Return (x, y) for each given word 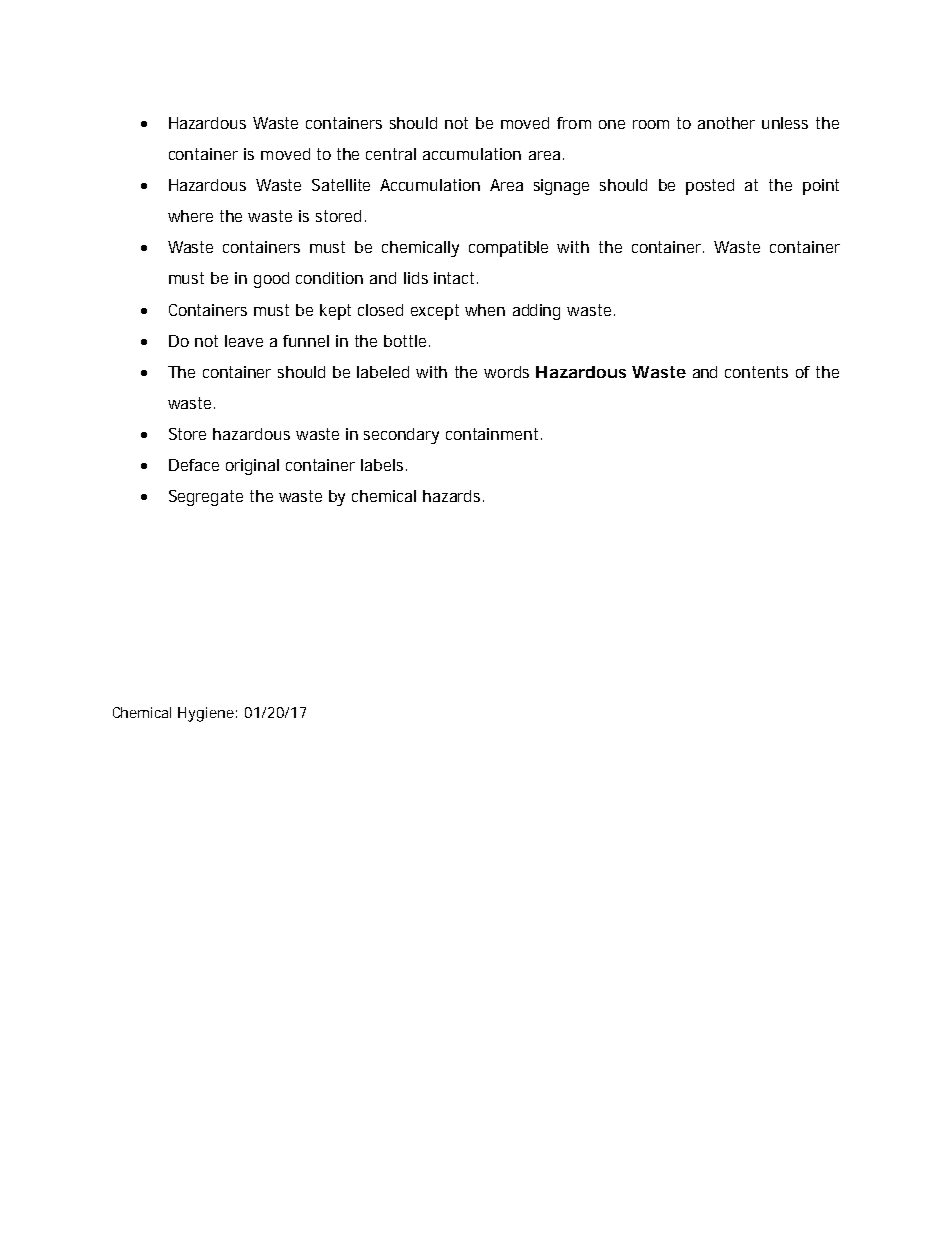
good (271, 280)
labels (384, 465)
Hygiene (206, 714)
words (506, 372)
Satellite (341, 185)
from (574, 123)
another (726, 123)
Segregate (206, 498)
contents (756, 372)
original (252, 467)
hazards (453, 496)
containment (494, 434)
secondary (401, 436)
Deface (194, 465)
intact (456, 278)
